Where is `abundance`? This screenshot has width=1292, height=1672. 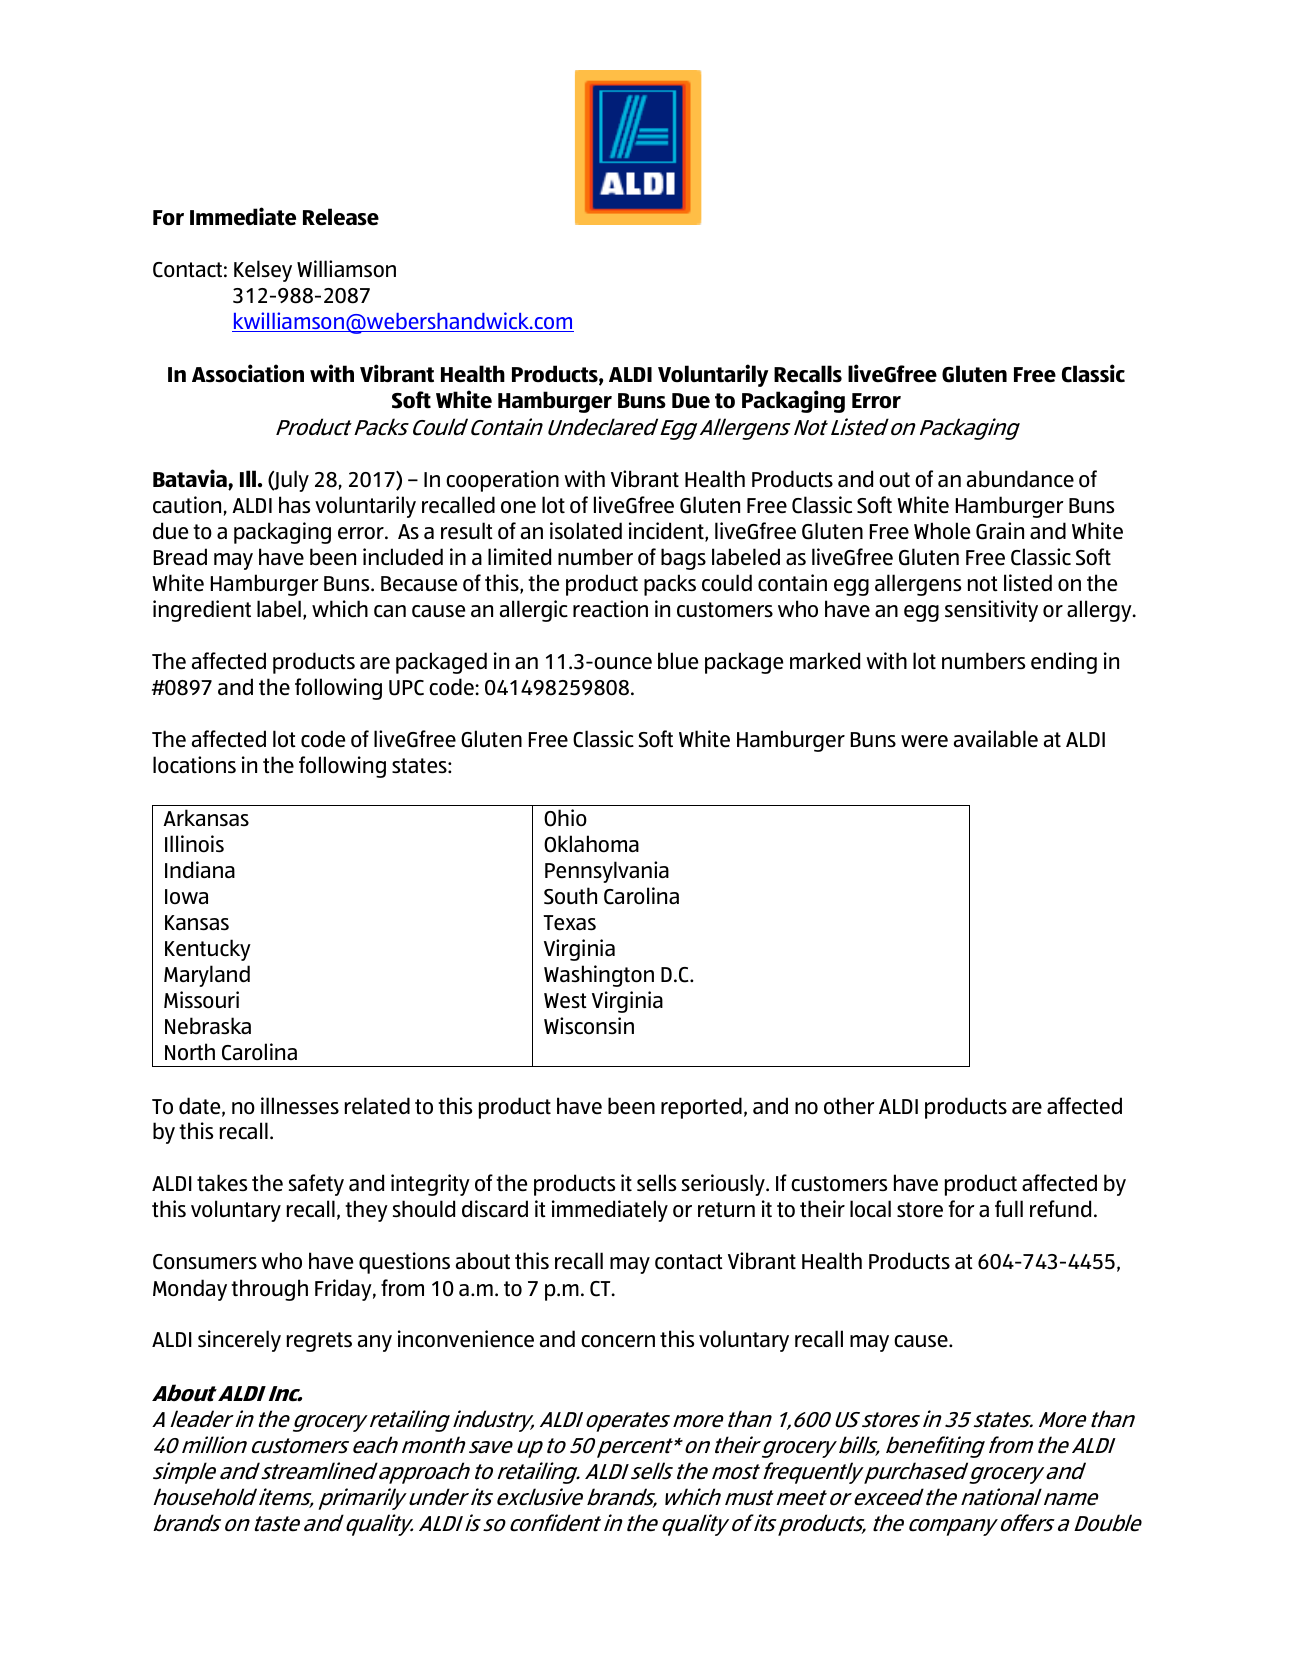
abundance is located at coordinates (1020, 479).
